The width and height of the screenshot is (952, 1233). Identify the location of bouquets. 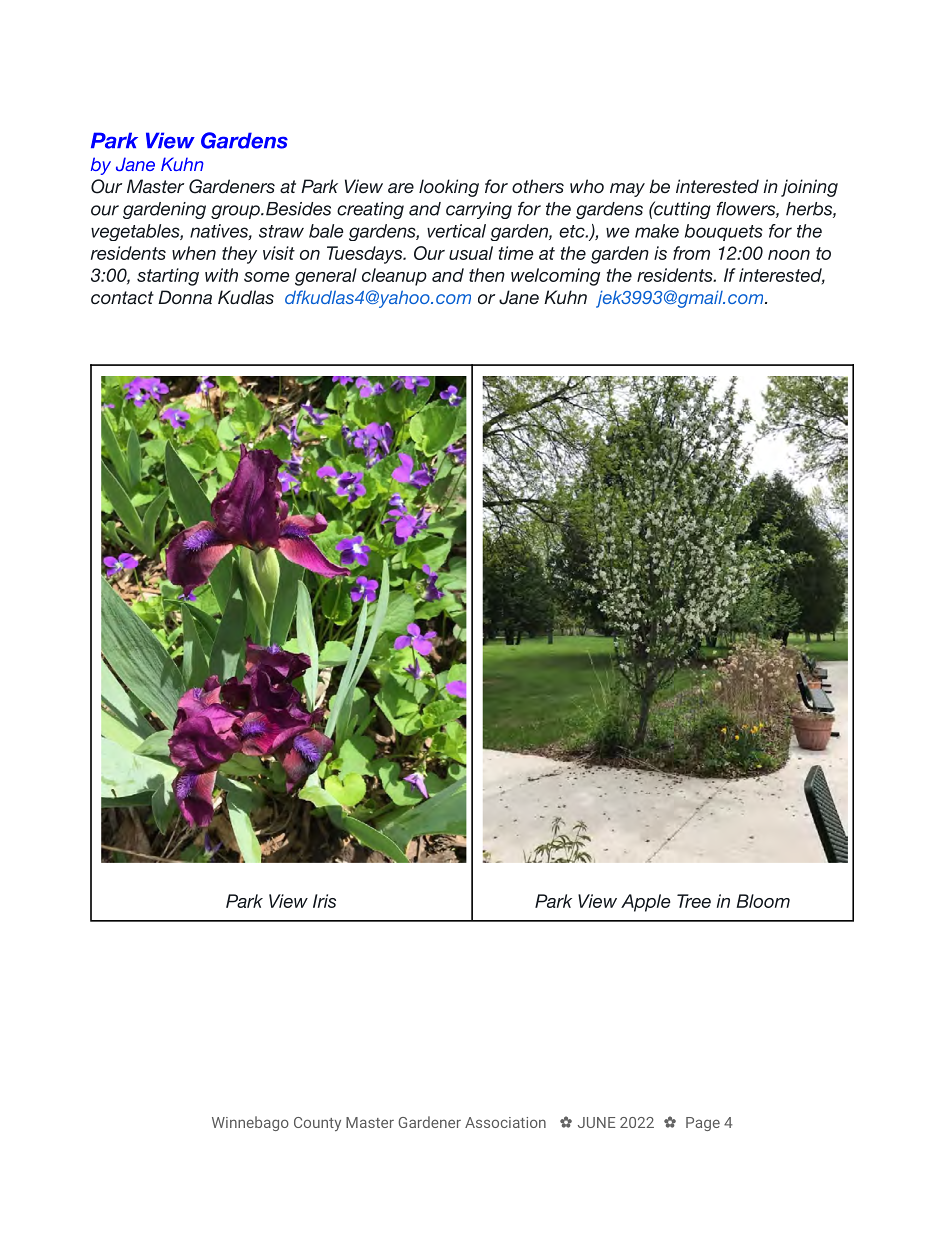
(724, 232).
